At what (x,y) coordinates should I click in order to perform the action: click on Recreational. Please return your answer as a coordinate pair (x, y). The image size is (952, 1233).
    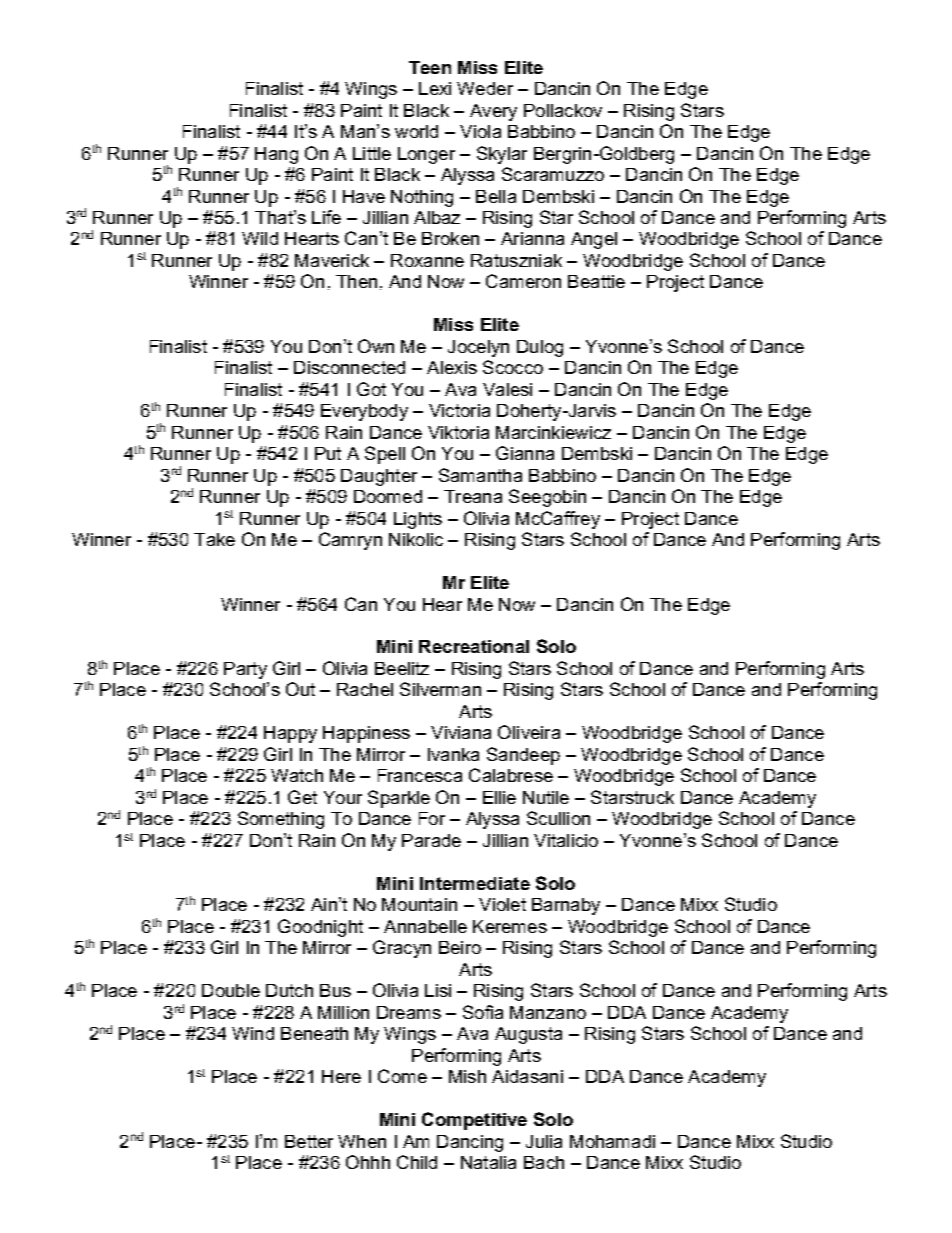
    Looking at the image, I should click on (474, 646).
